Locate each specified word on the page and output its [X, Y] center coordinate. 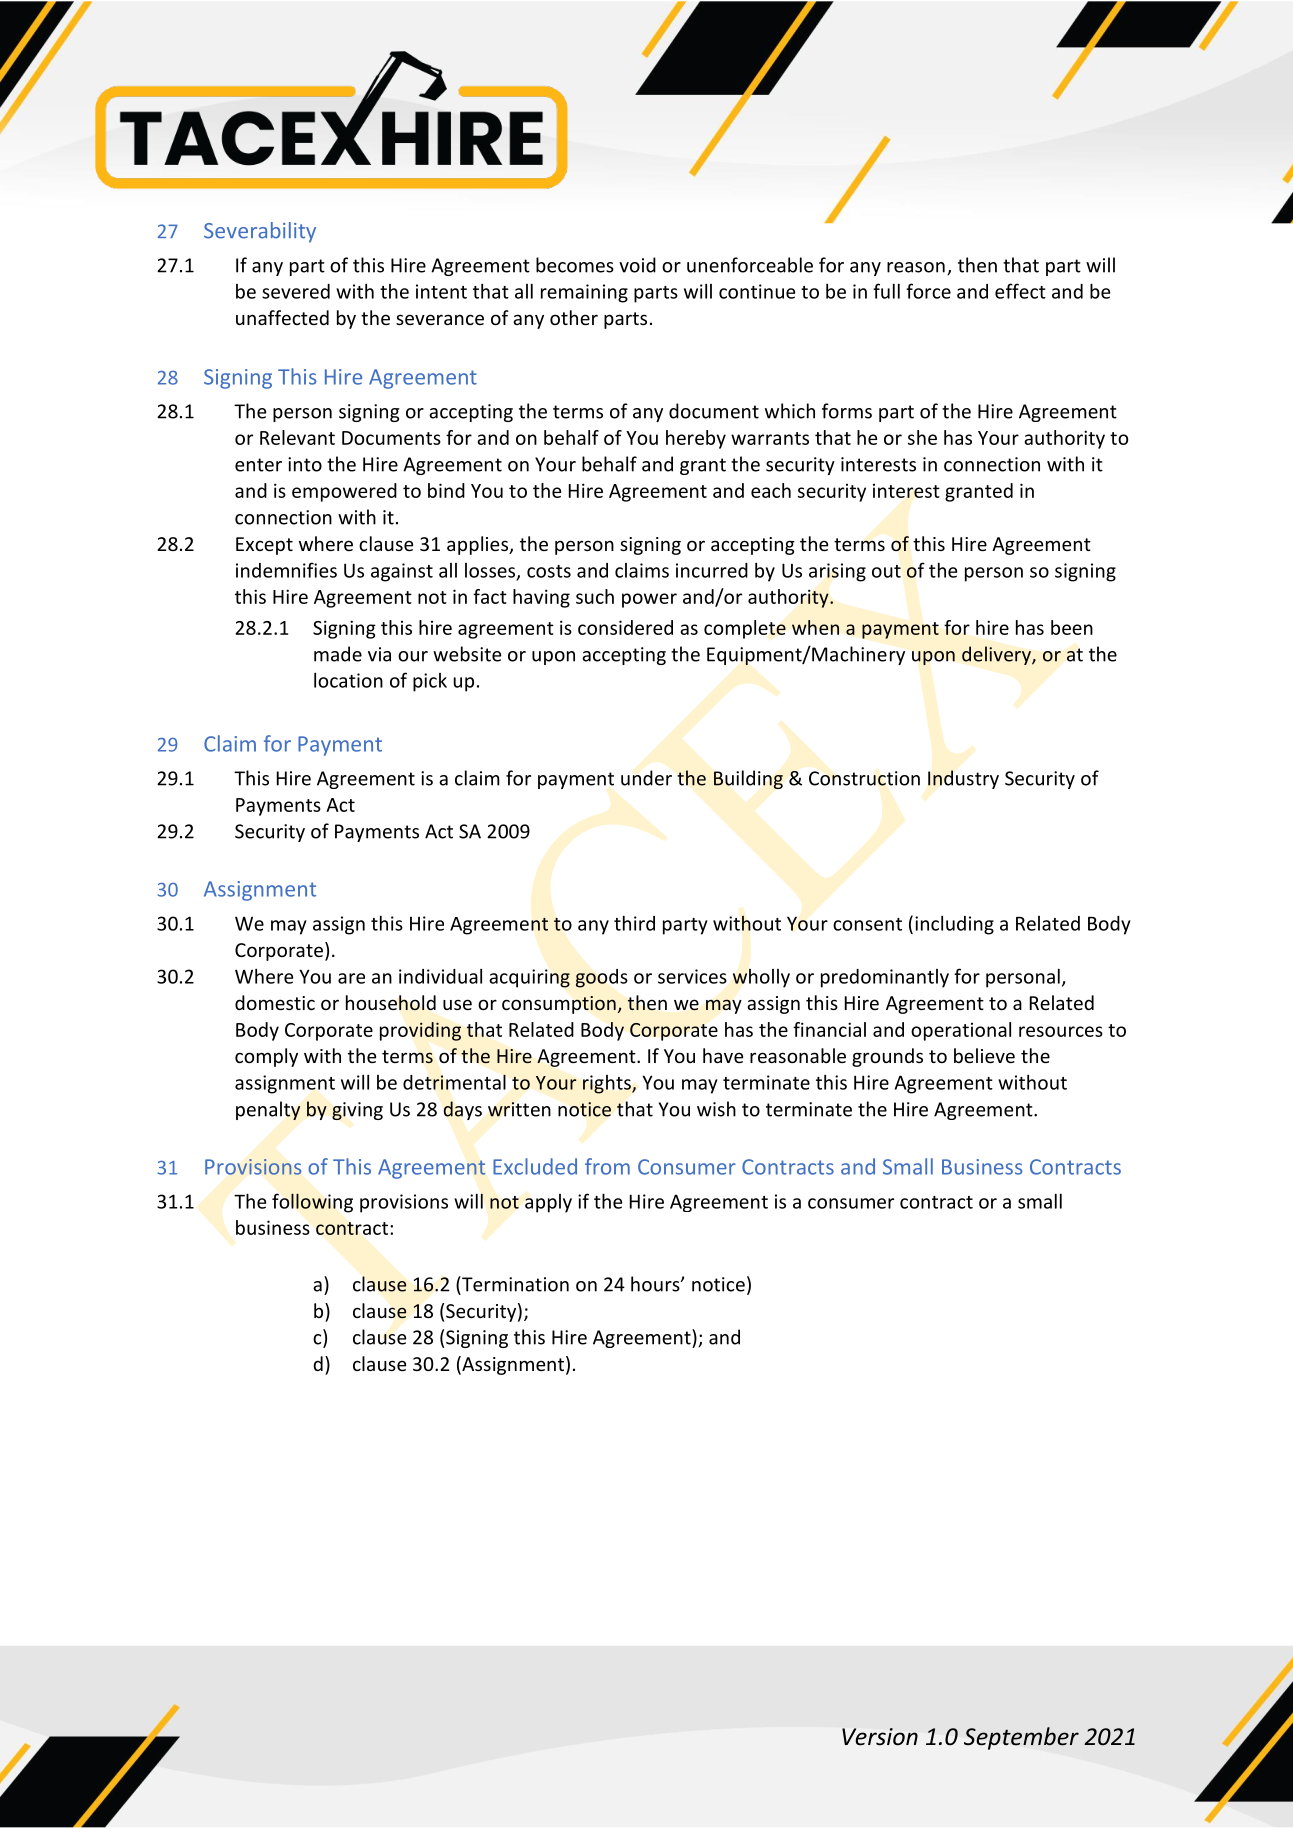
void [637, 265]
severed [296, 291]
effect [1020, 291]
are [351, 978]
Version [880, 1736]
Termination [514, 1284]
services [692, 976]
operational [961, 1031]
